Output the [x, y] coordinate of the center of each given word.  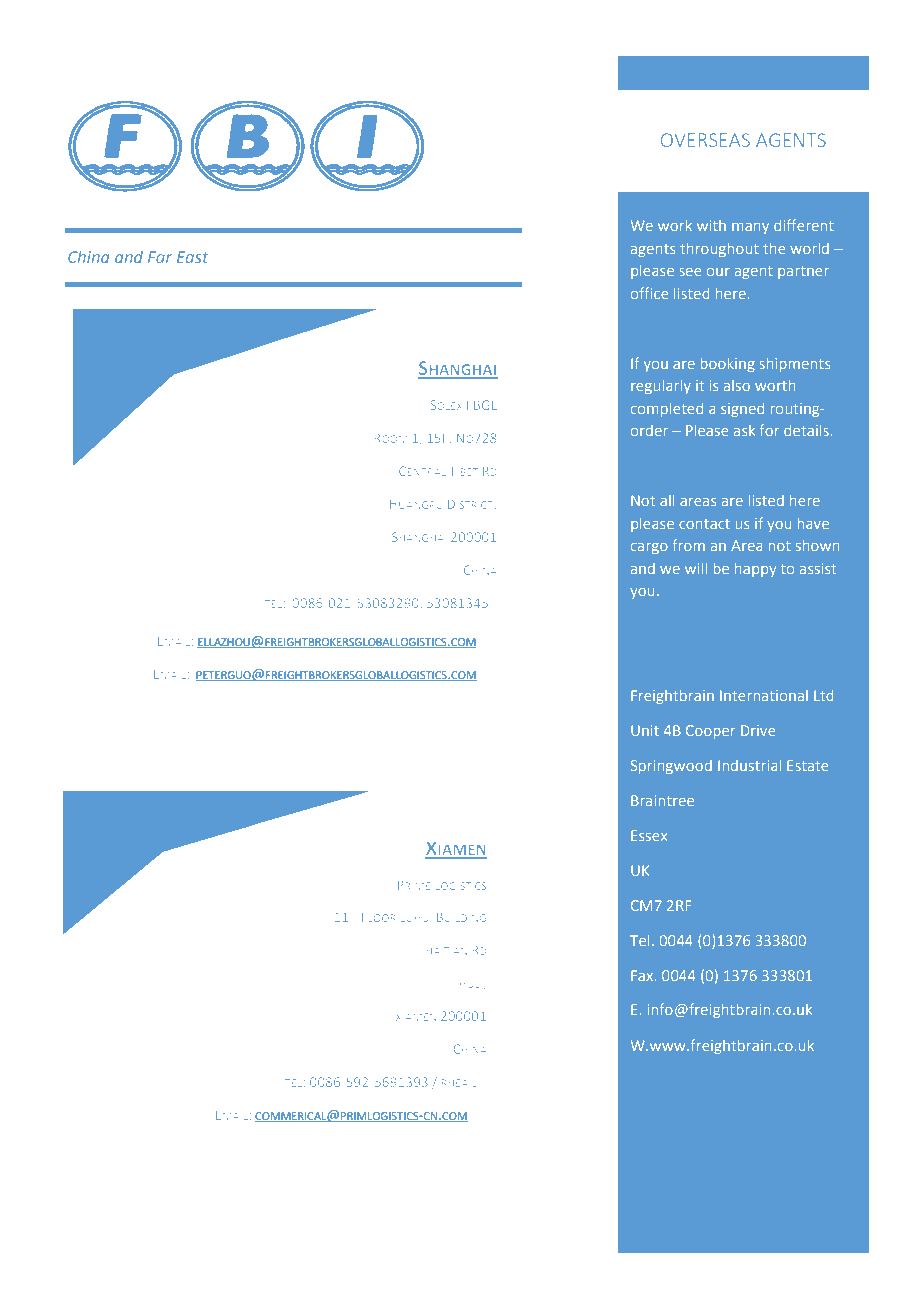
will [696, 568]
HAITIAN [446, 951]
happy [755, 570]
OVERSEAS [705, 140]
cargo [649, 548]
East [192, 257]
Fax [643, 975]
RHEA [455, 1083]
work [675, 225]
